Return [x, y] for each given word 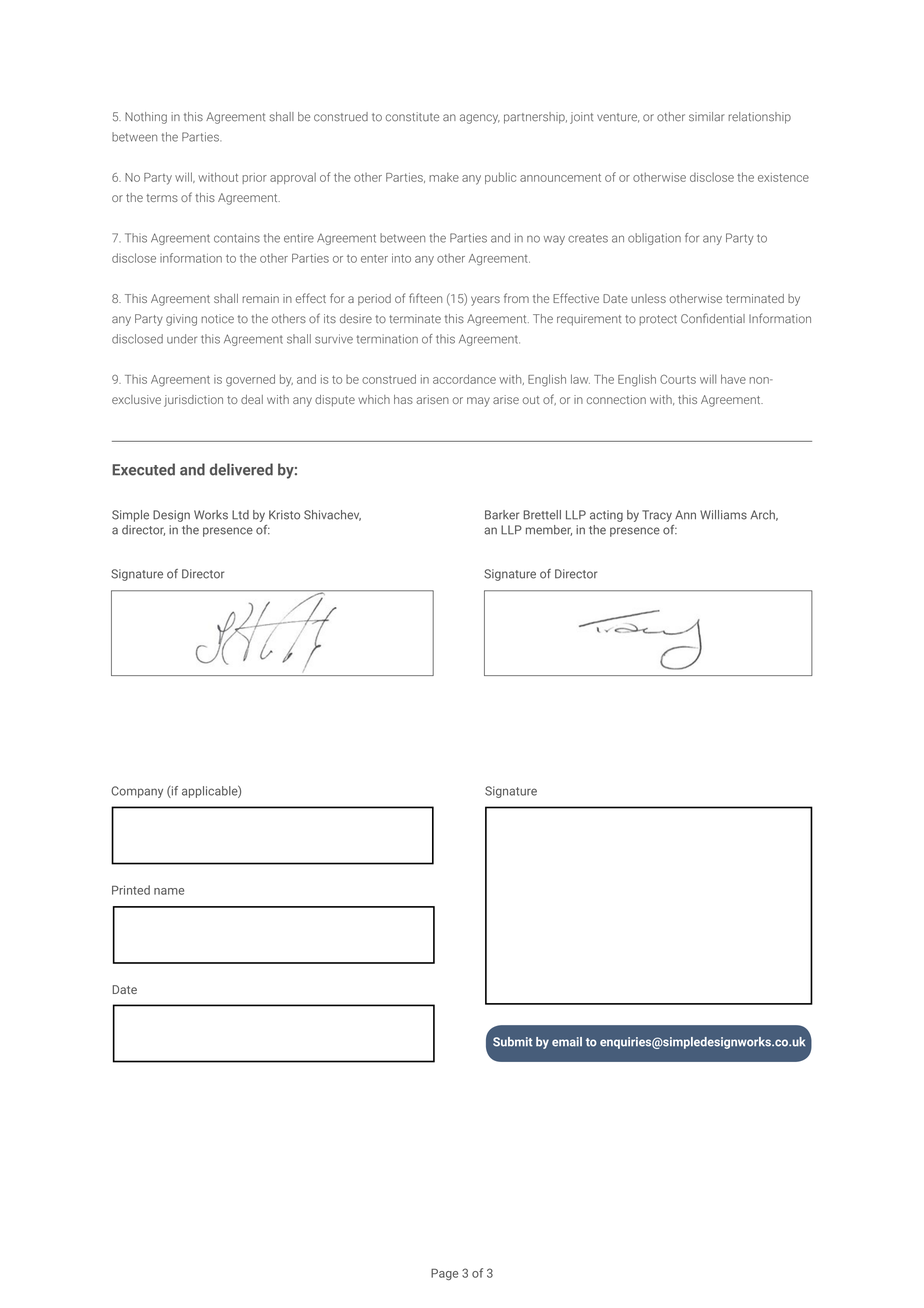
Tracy [657, 516]
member [549, 530]
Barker [502, 515]
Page [444, 1274]
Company [137, 792]
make [444, 177]
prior [254, 178]
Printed [131, 890]
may [478, 402]
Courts [678, 379]
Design [171, 516]
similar [707, 117]
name [169, 891]
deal [252, 399]
